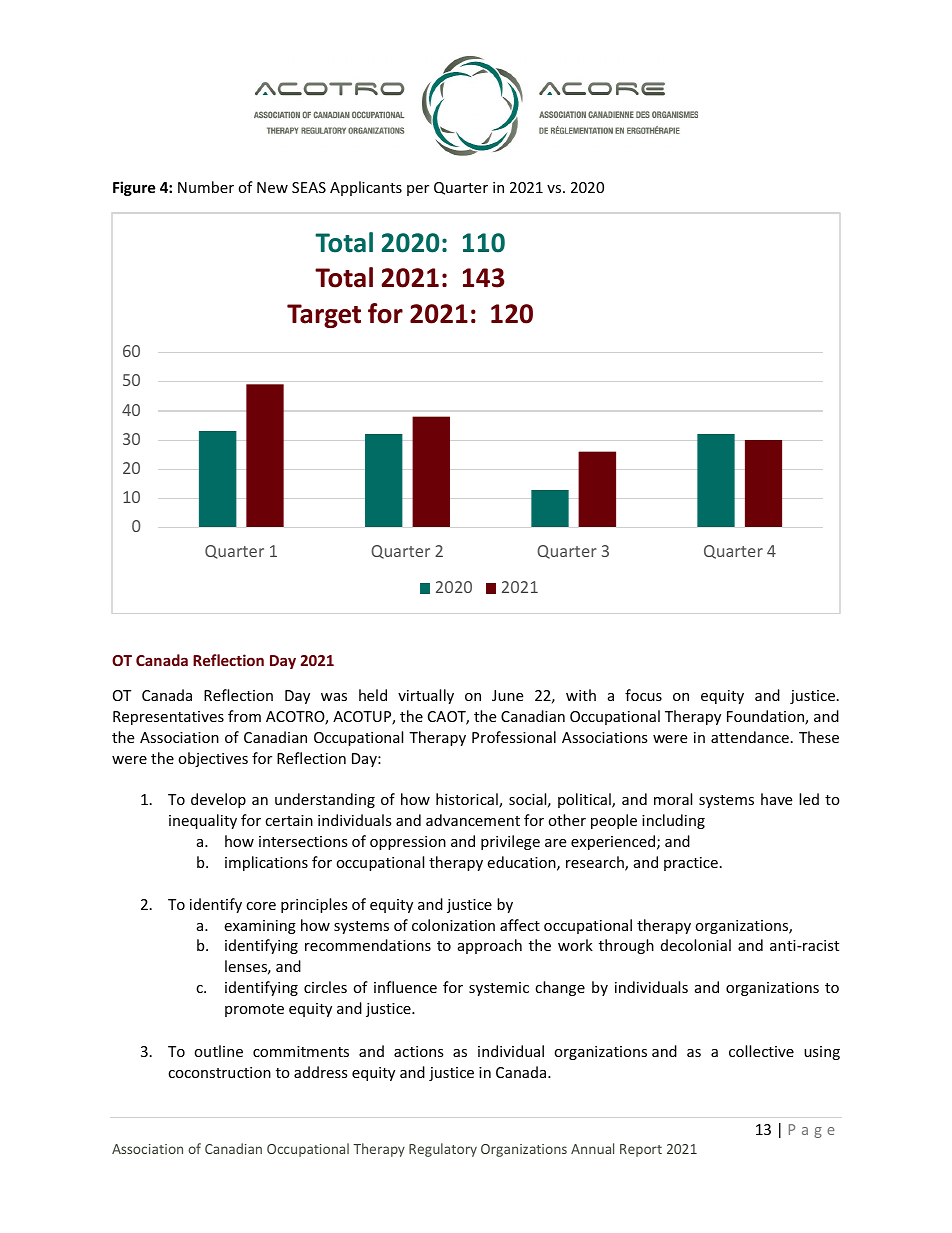 The height and width of the document is (1233, 952). I want to click on outline, so click(218, 1051).
